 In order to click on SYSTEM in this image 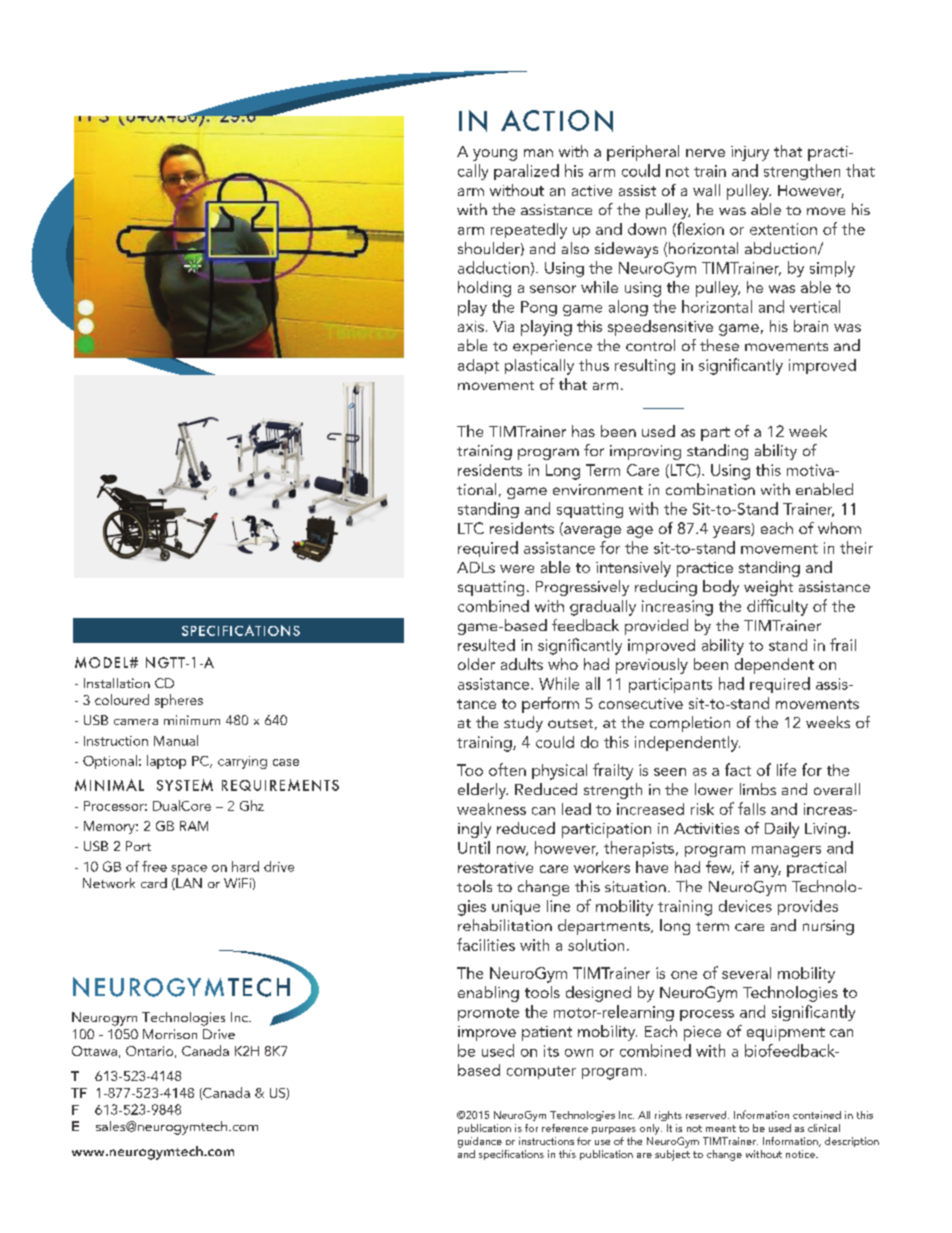, I will do `click(185, 785)`.
